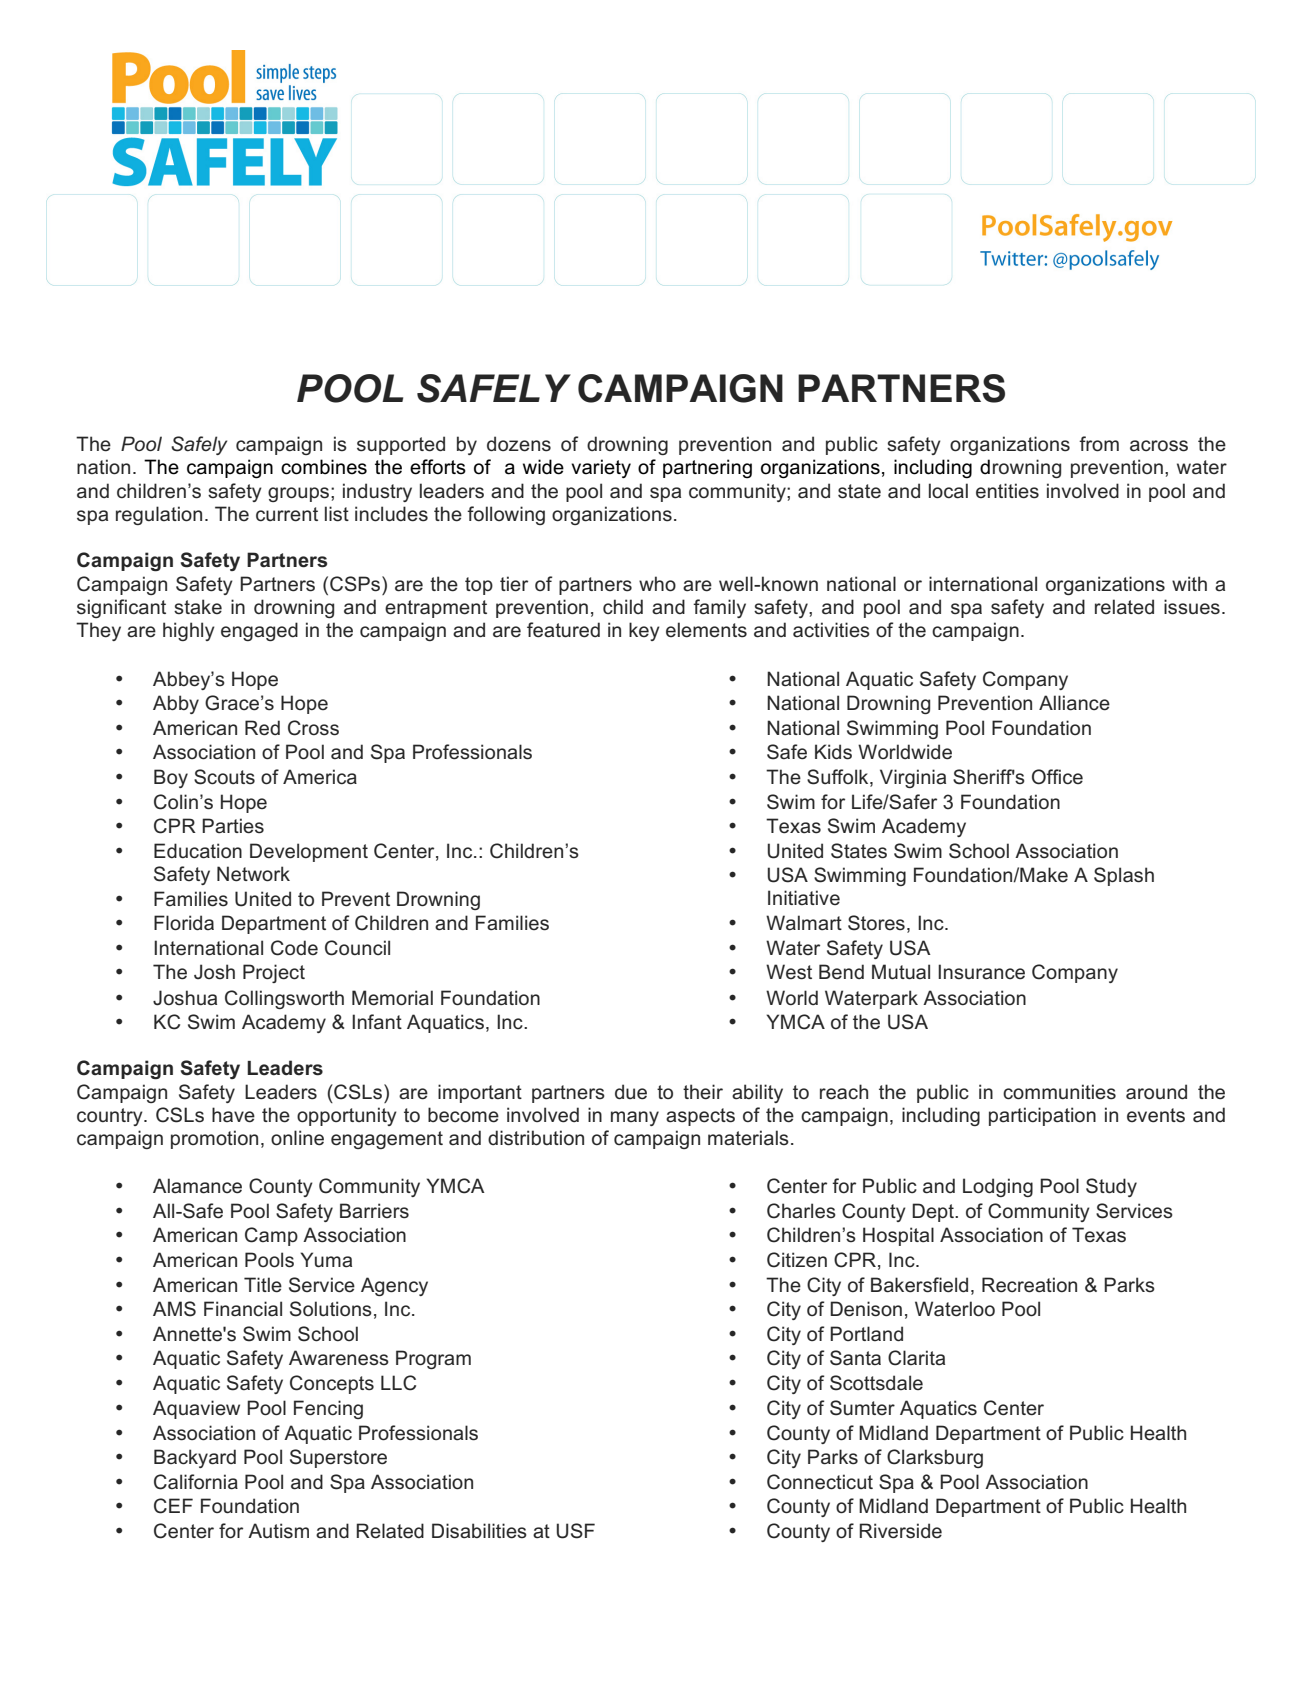 Image resolution: width=1303 pixels, height=1687 pixels. I want to click on significant, so click(121, 608).
